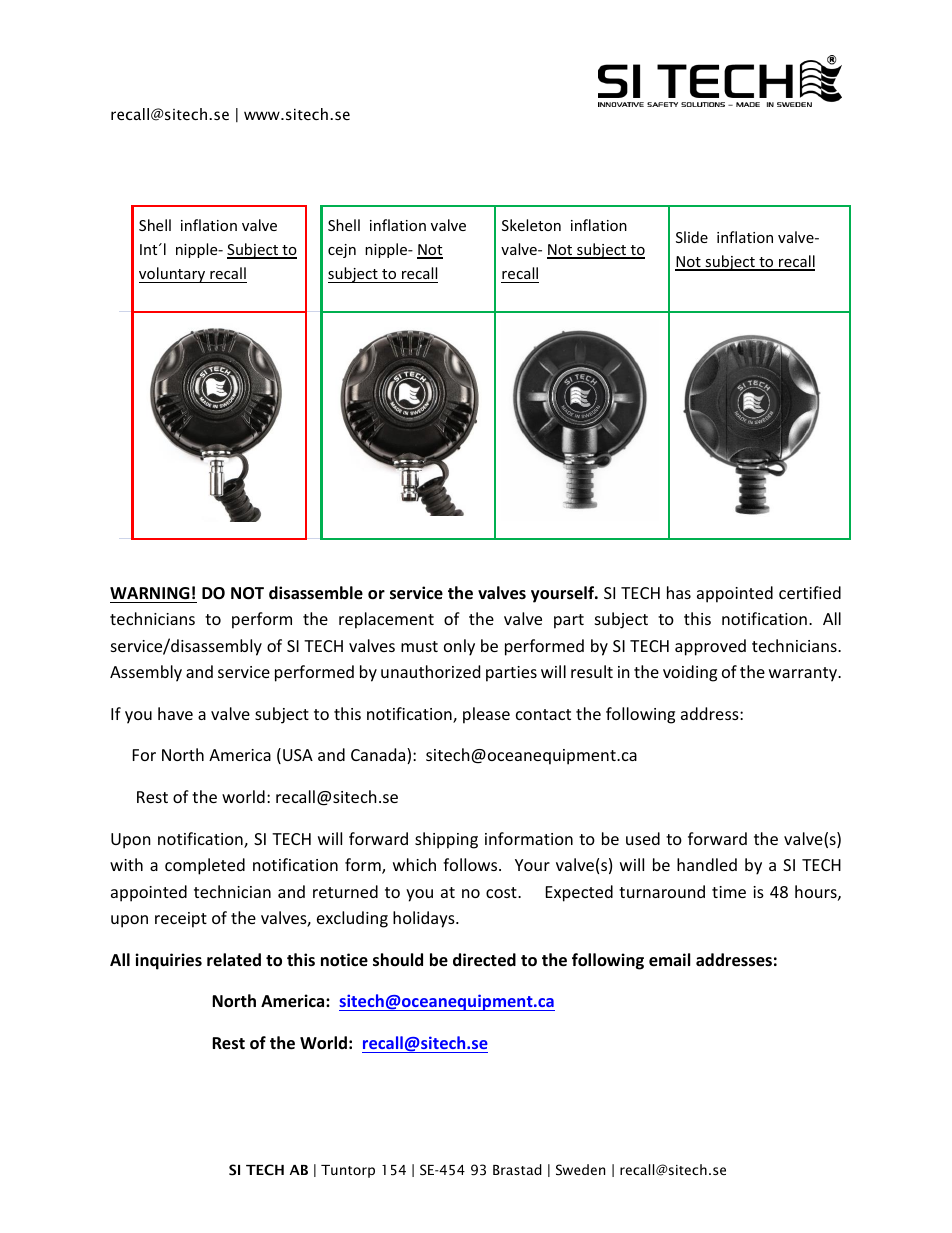  I want to click on voluntary, so click(173, 275).
